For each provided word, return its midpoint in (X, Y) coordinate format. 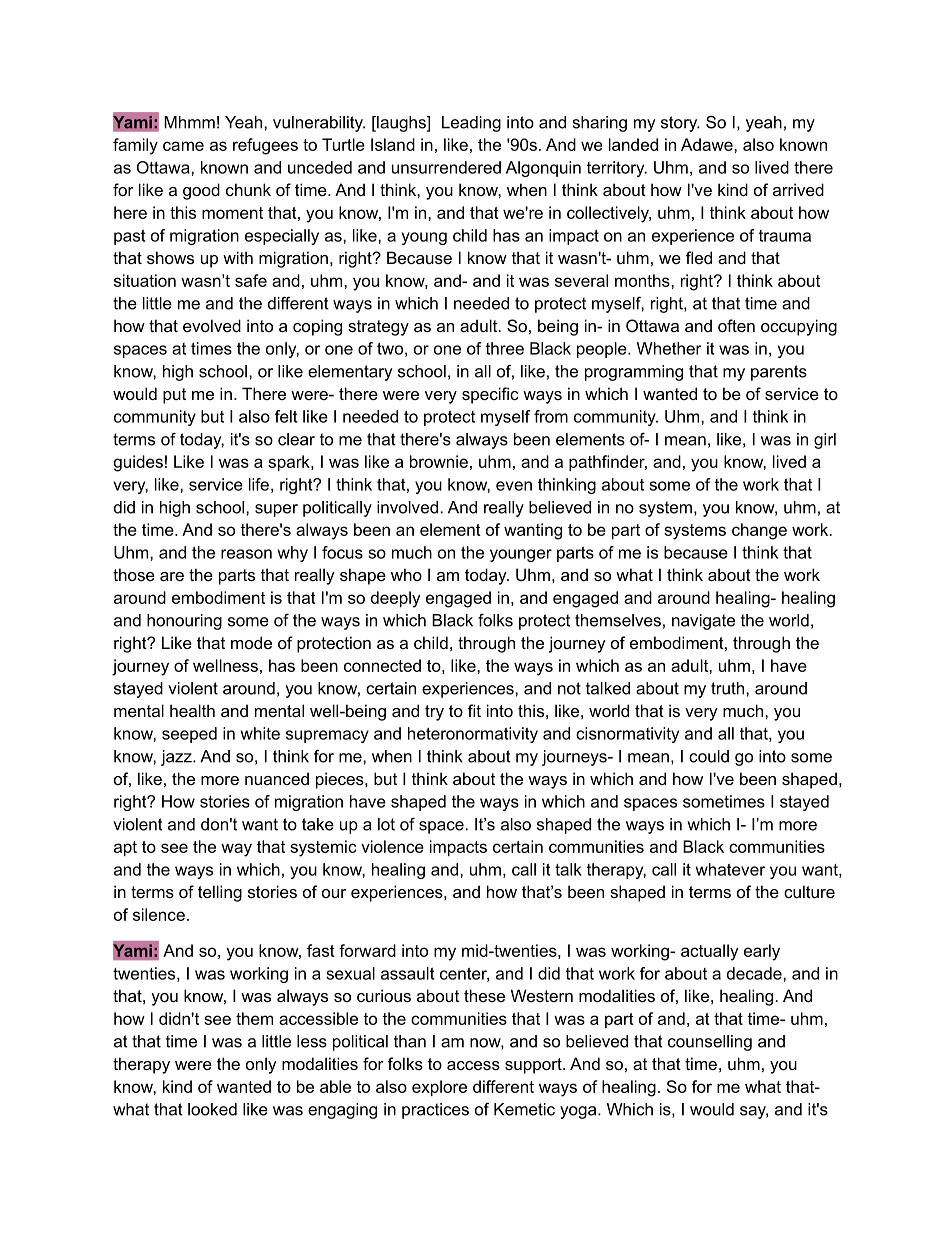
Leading (471, 124)
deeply (395, 599)
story (680, 124)
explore (439, 1088)
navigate (703, 622)
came (183, 146)
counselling (710, 1043)
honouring (184, 622)
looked (212, 1109)
